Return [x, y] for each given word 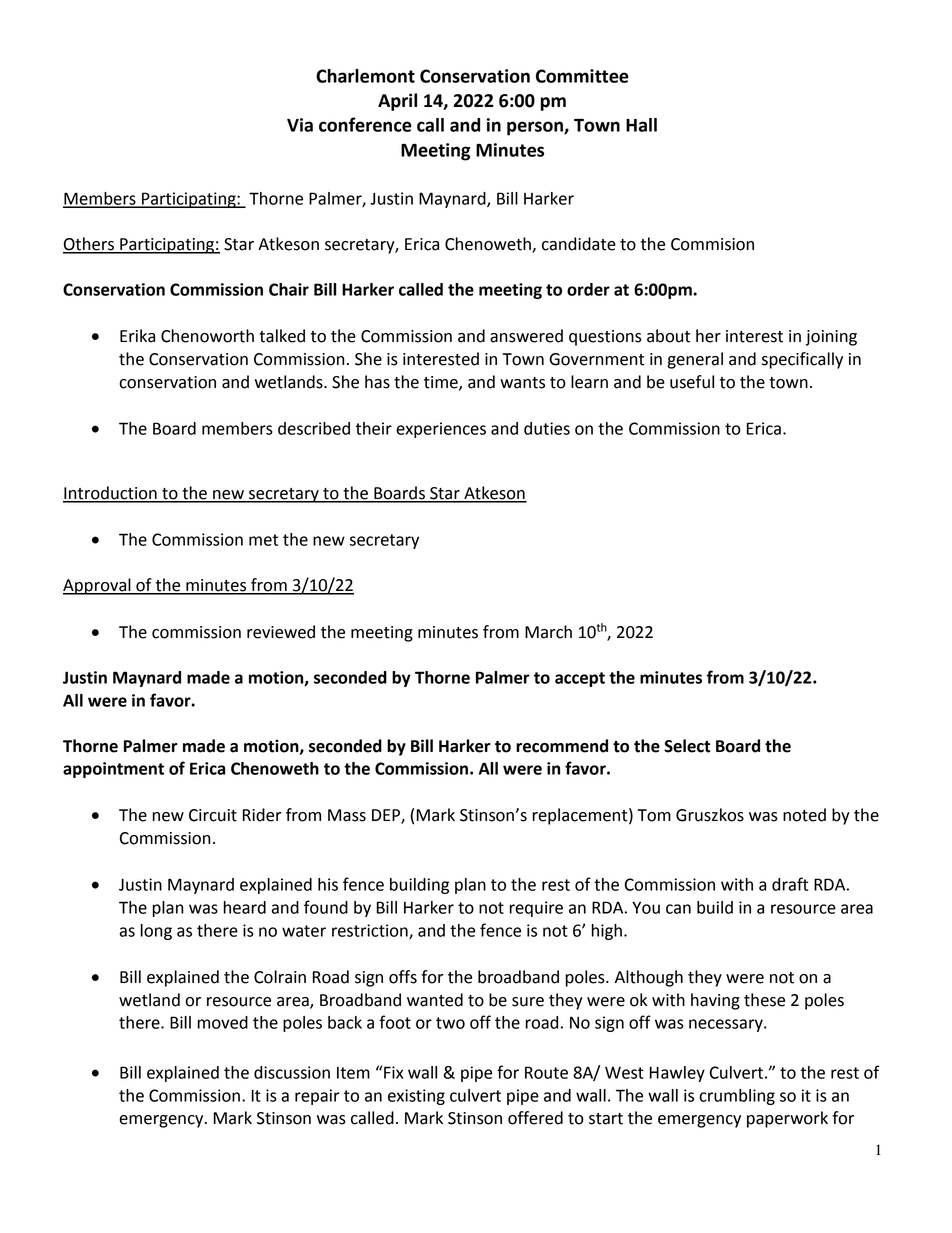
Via [300, 125]
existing [416, 1097]
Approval [98, 586]
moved [223, 1022]
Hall [641, 125]
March [548, 632]
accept [580, 679]
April [397, 102]
